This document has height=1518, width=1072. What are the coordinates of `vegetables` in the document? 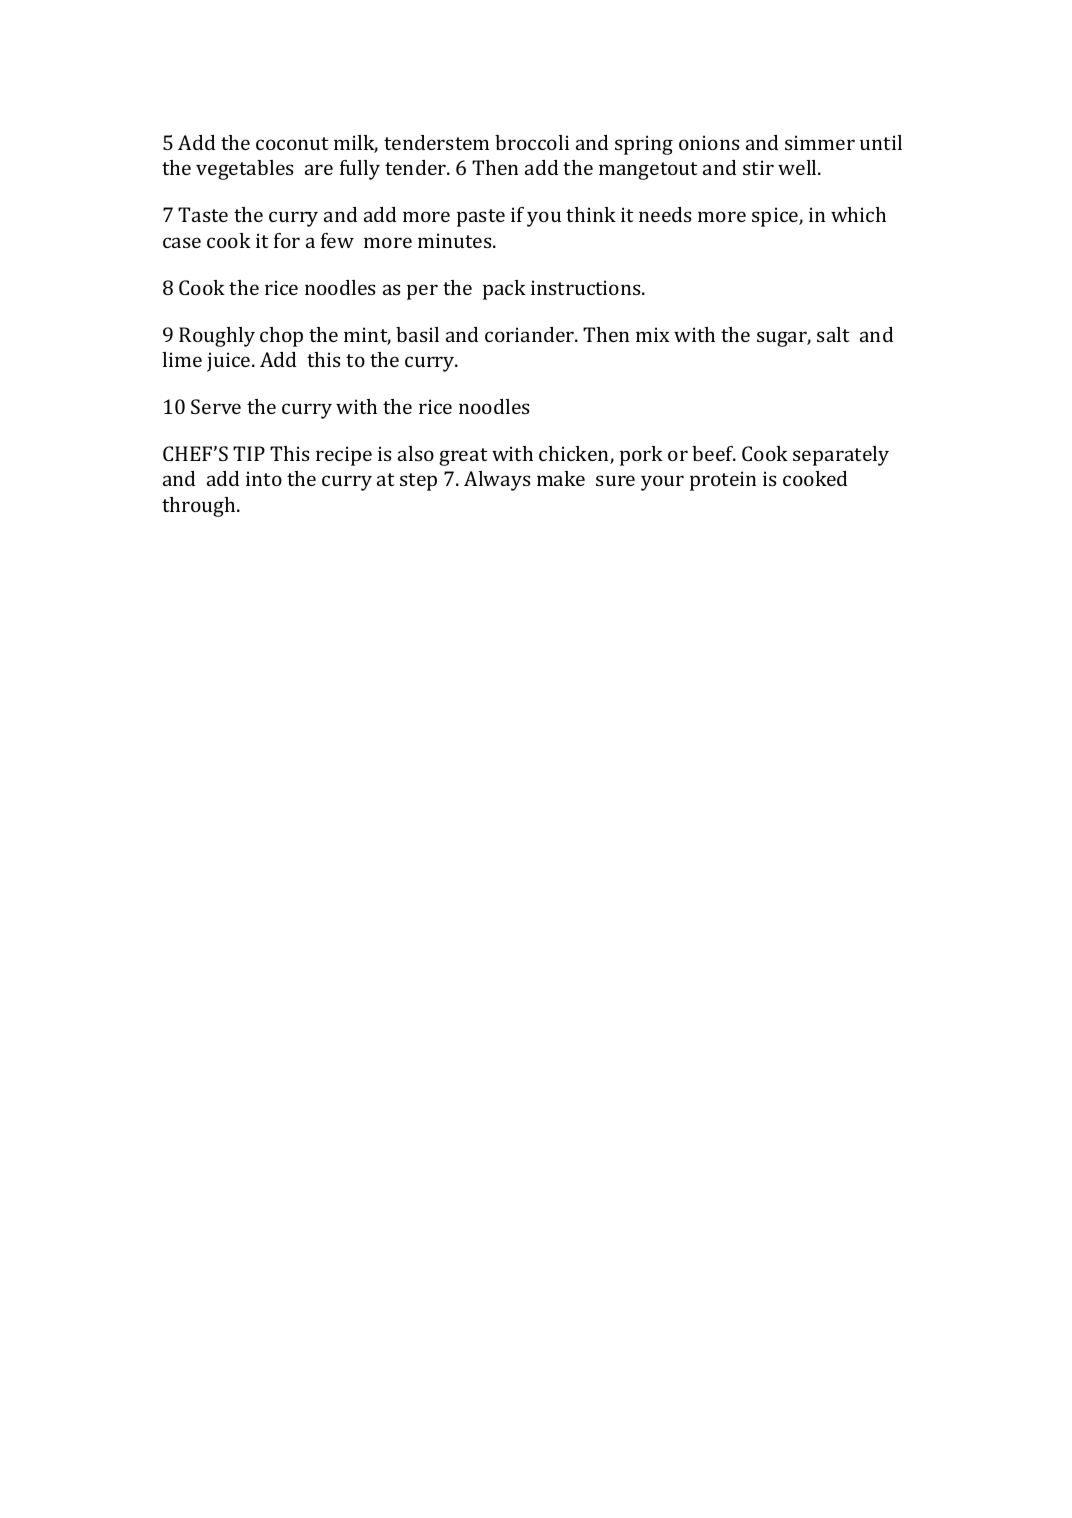 It's located at (244, 170).
